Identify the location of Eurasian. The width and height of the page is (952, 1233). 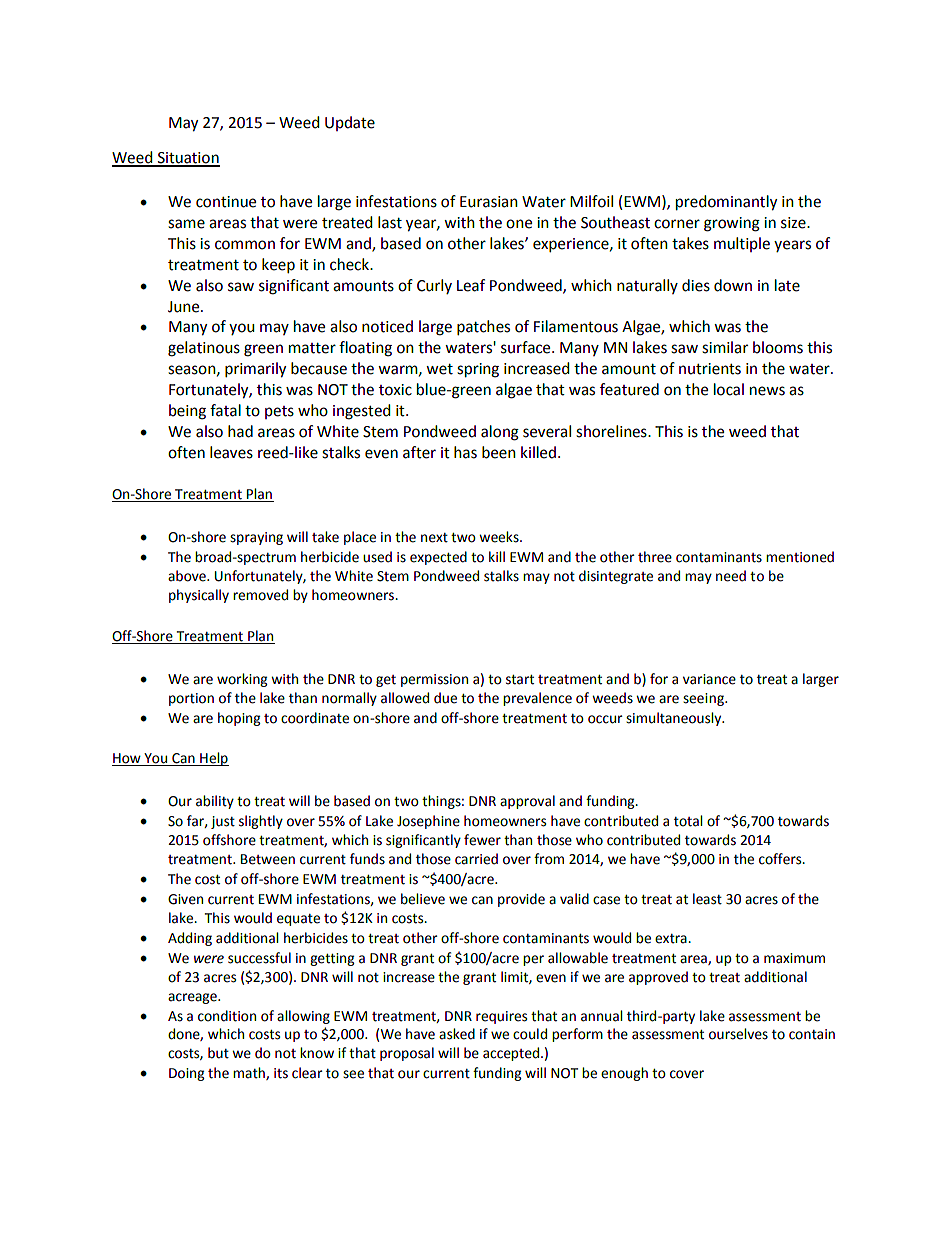
(489, 202).
